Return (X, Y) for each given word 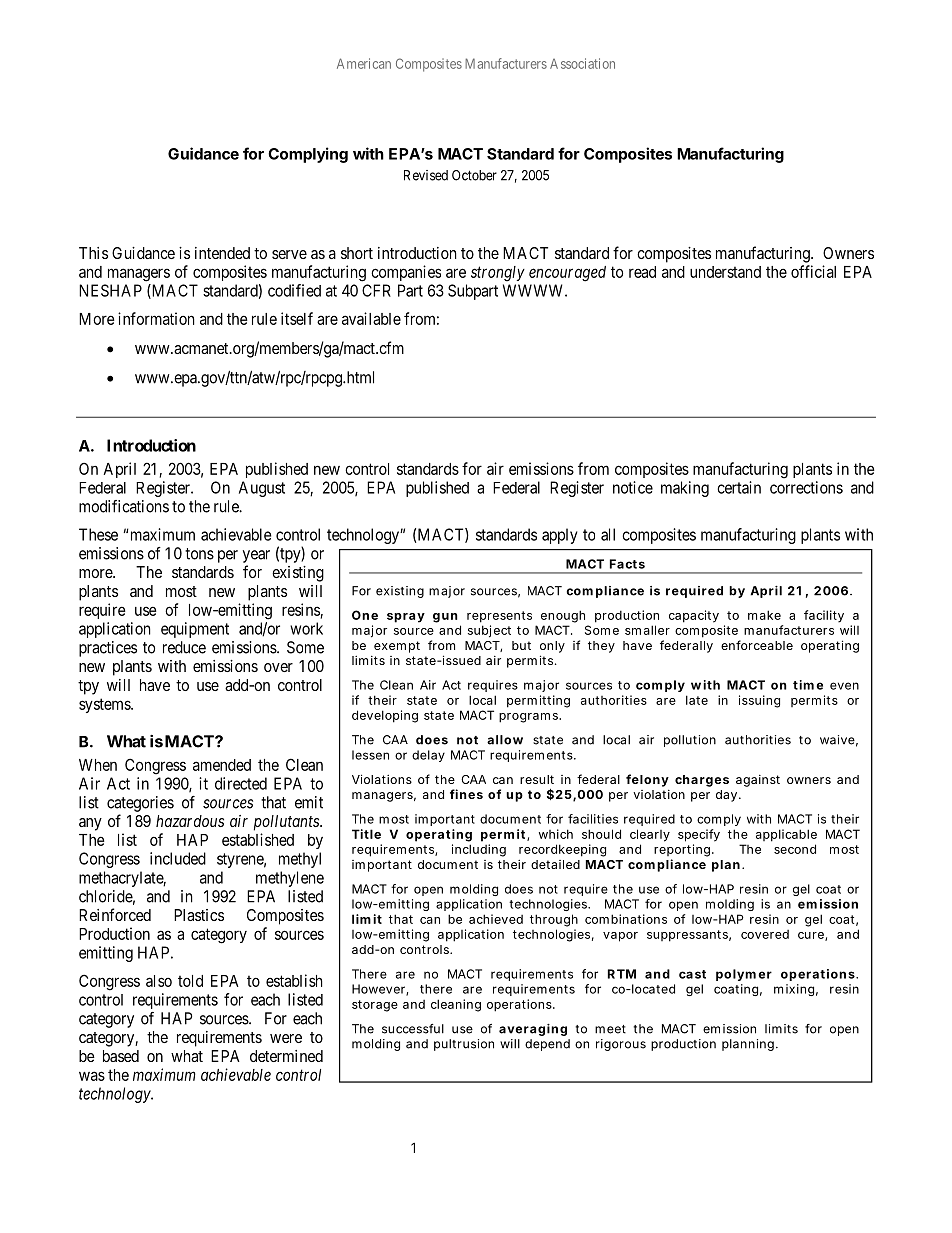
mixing (794, 990)
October (474, 175)
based (121, 1056)
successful (413, 1029)
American (364, 63)
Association (582, 63)
